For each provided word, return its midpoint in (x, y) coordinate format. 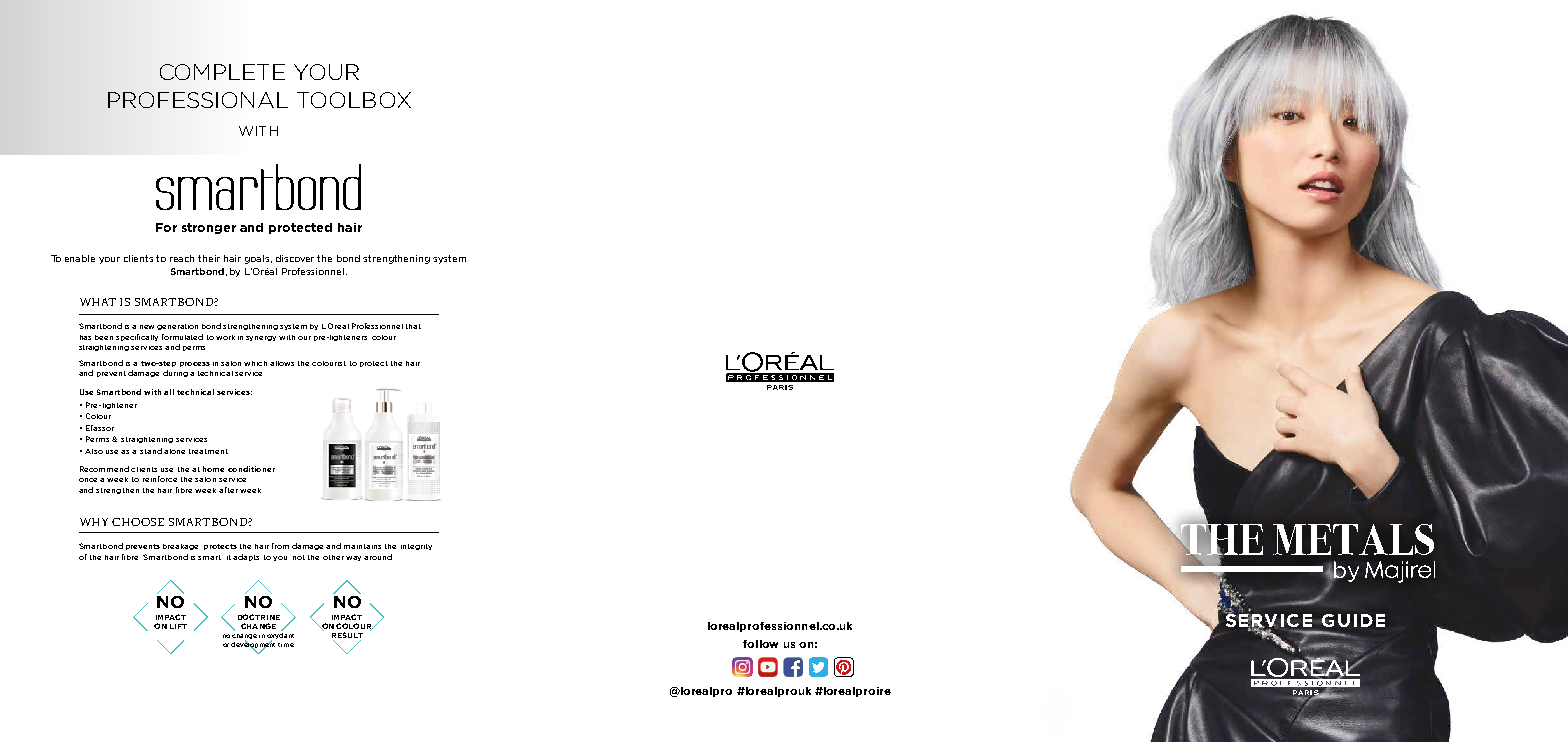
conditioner (251, 469)
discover (295, 258)
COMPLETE (222, 72)
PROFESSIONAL (198, 100)
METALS (1353, 539)
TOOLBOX (354, 100)
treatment (208, 451)
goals (258, 259)
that (413, 326)
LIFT (178, 626)
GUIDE (1353, 620)
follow (760, 644)
